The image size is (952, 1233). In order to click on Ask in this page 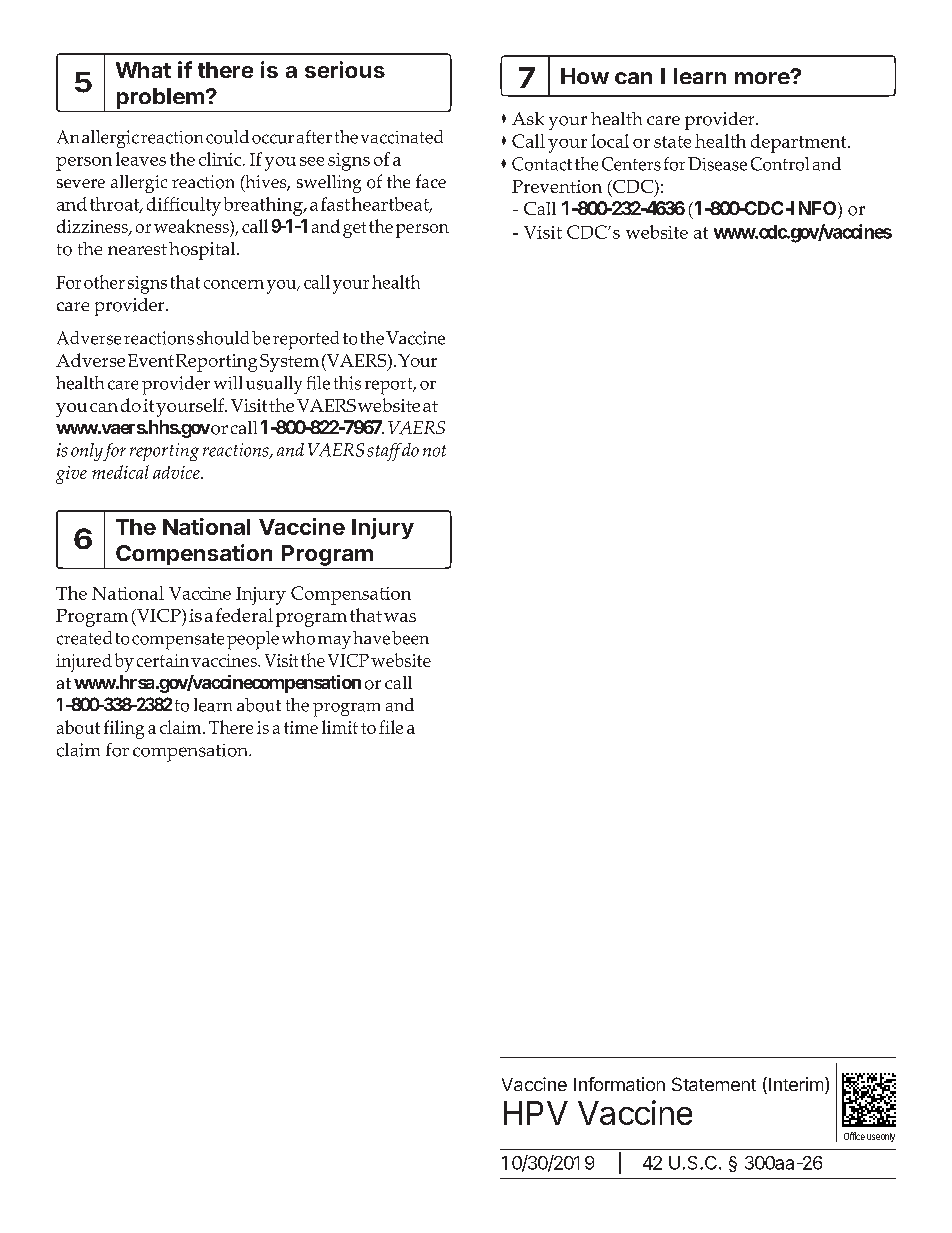, I will do `click(528, 118)`.
